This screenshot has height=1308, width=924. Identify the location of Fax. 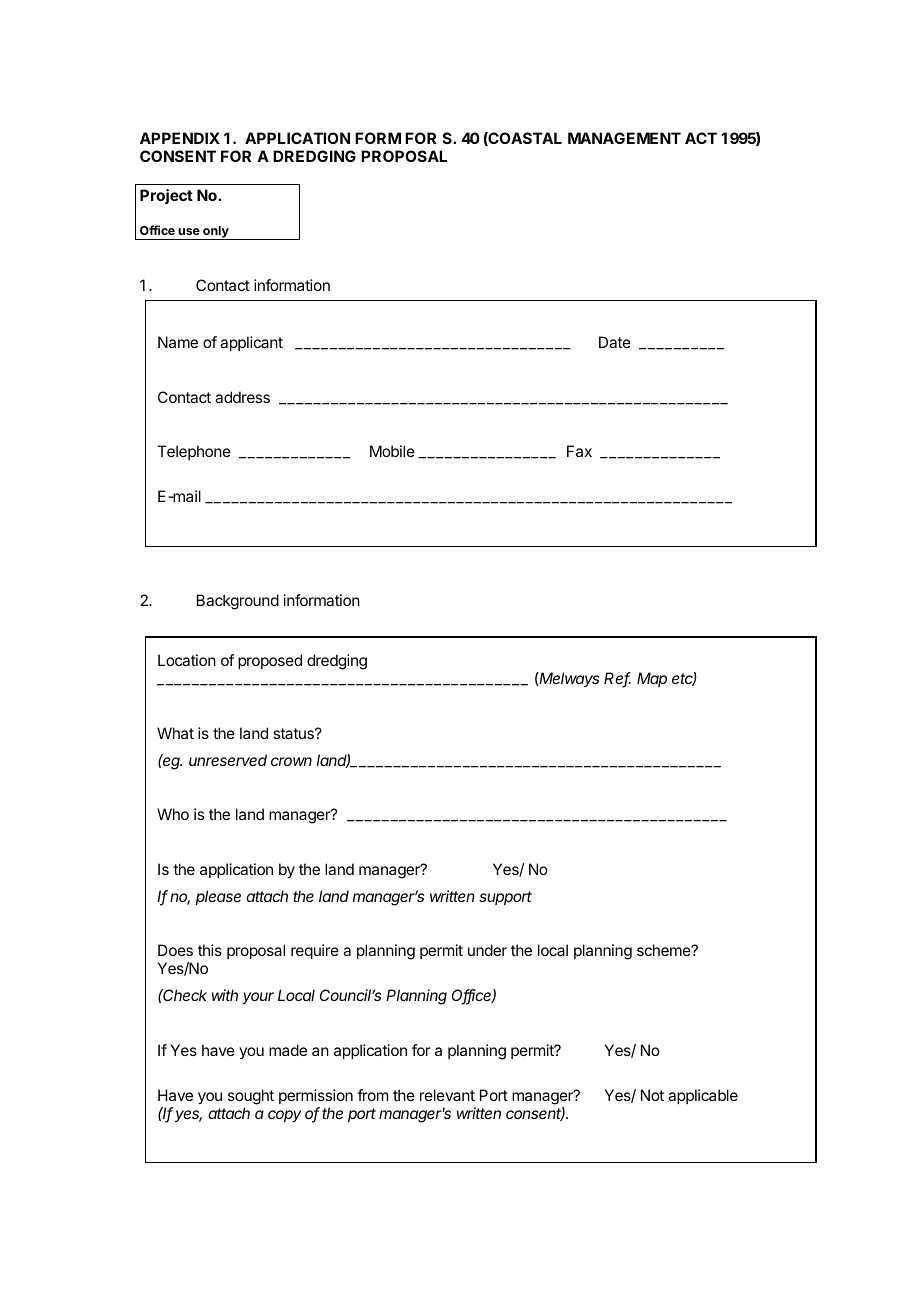
(579, 451).
